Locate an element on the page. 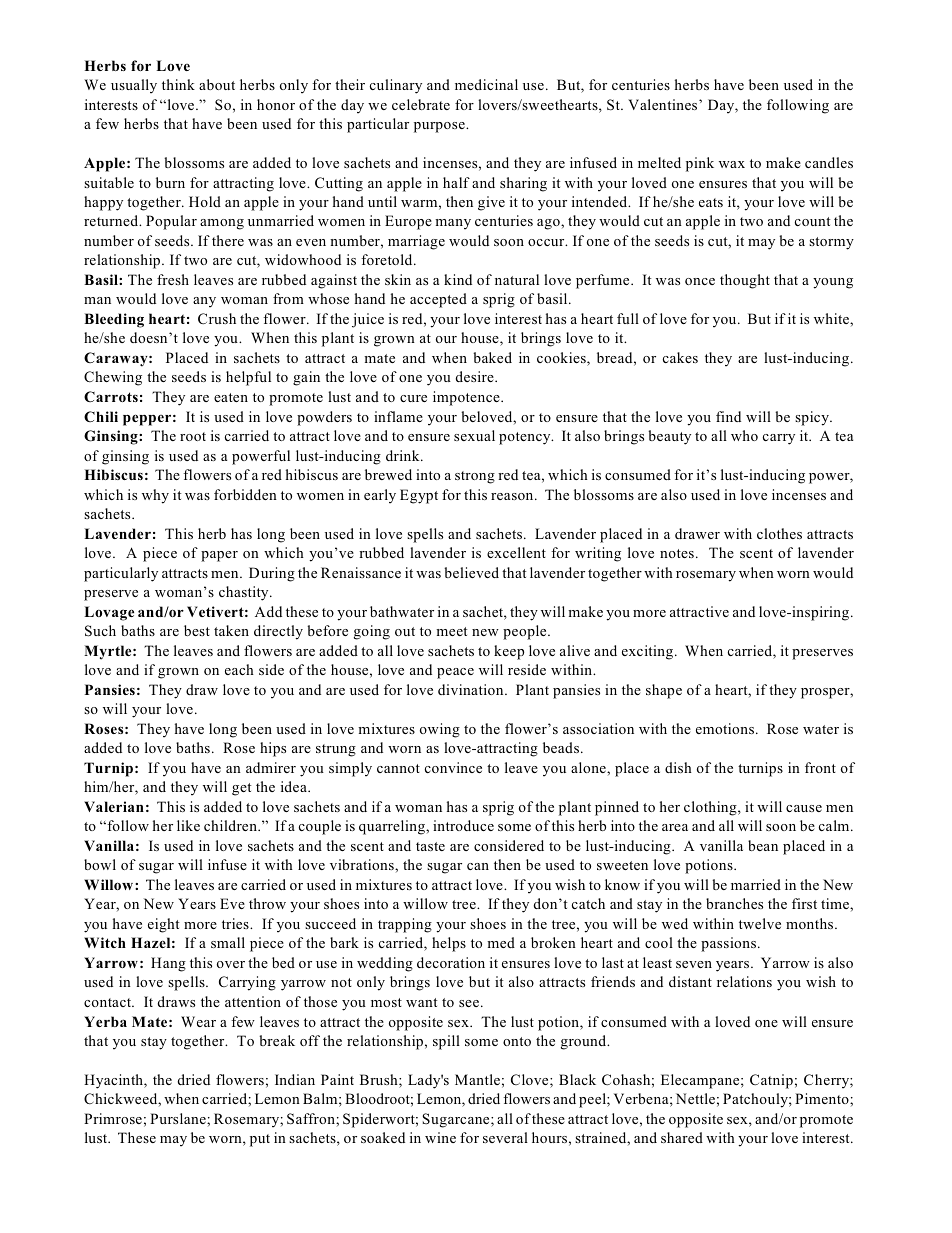  put is located at coordinates (260, 1140).
